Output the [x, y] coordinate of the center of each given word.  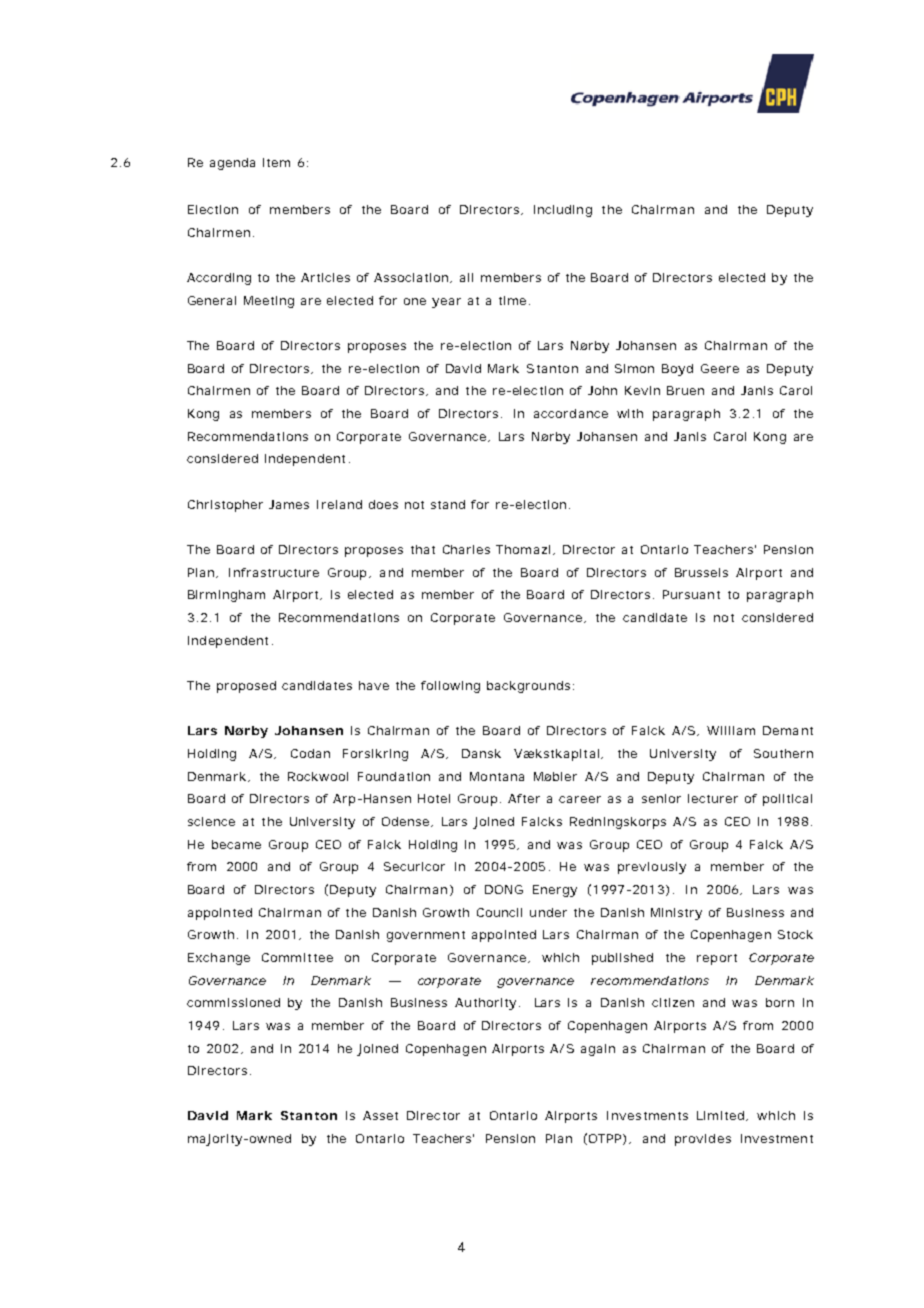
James [289, 504]
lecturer [713, 798]
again [598, 1050]
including [563, 211]
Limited [720, 1115]
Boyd [677, 370]
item [276, 162]
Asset [380, 1115]
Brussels [701, 572]
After [524, 798]
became [236, 844]
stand [448, 504]
